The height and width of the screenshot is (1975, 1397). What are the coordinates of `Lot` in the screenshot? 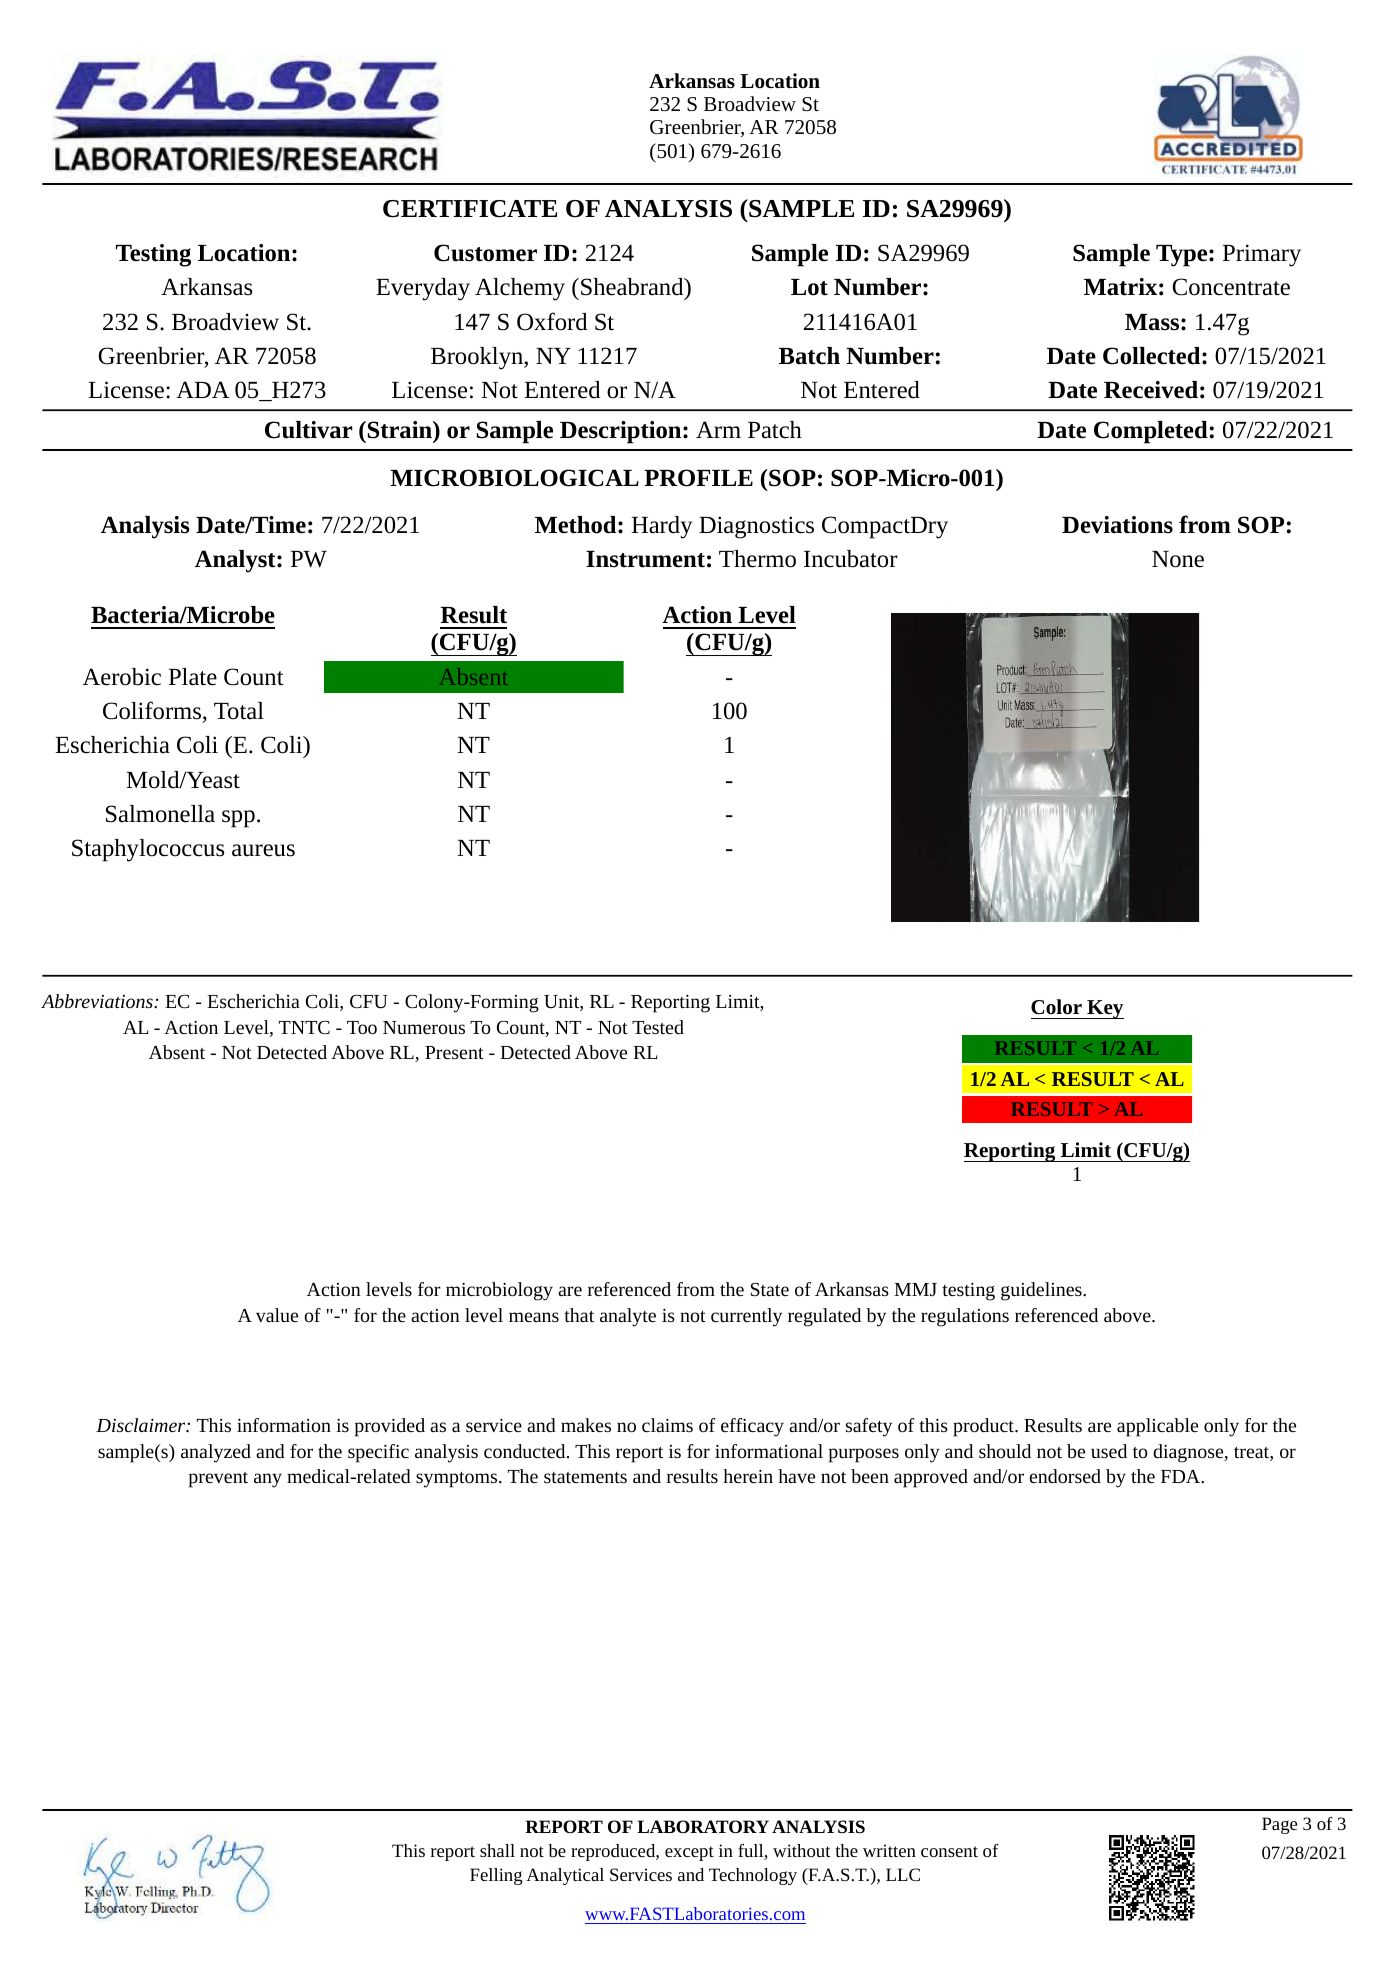 It's located at (809, 287).
